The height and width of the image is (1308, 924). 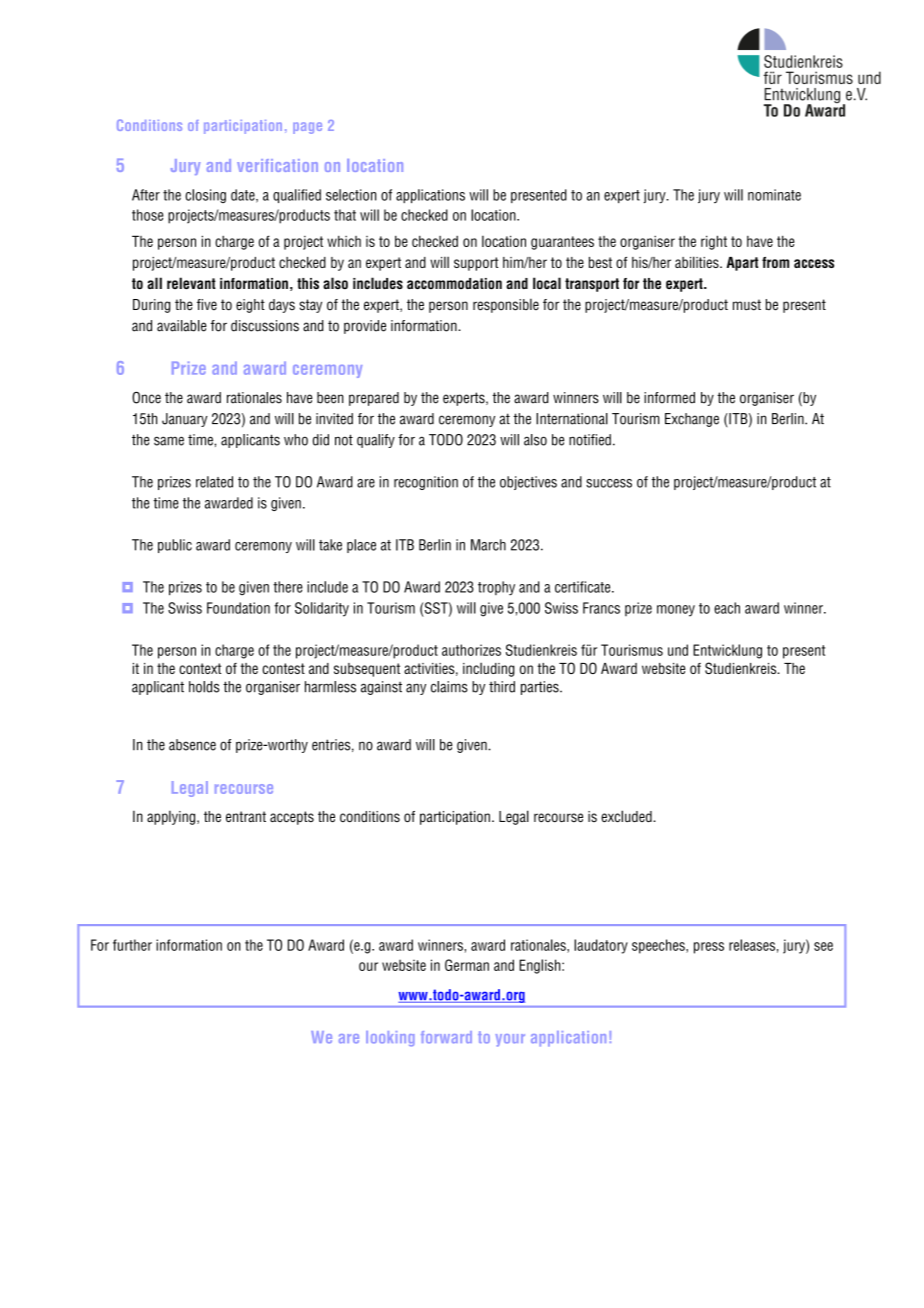 What do you see at coordinates (351, 195) in the image?
I see `selection` at bounding box center [351, 195].
